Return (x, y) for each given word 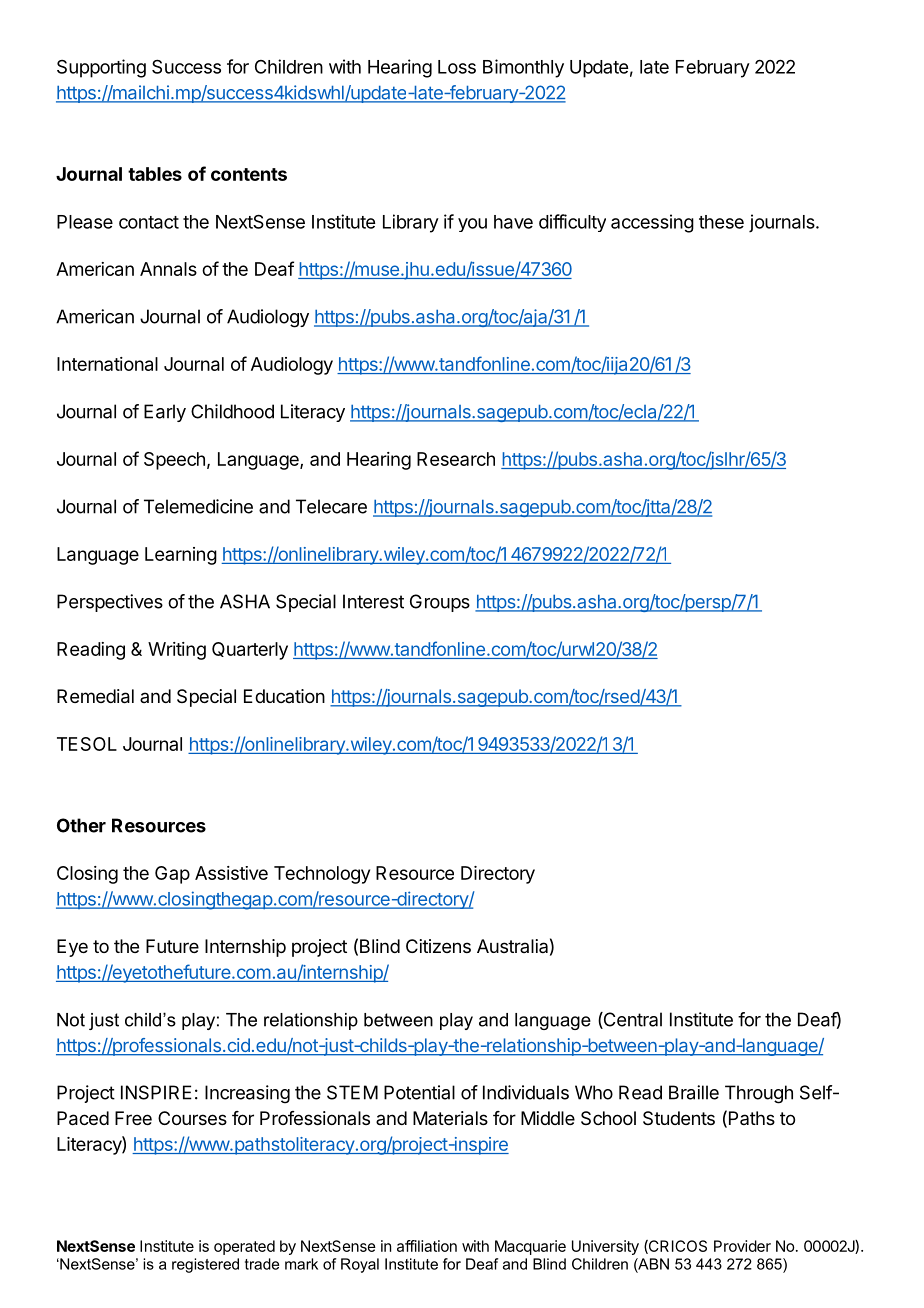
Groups (440, 603)
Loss (457, 67)
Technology (322, 875)
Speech (174, 461)
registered (205, 1265)
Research (456, 459)
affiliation (427, 1246)
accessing (652, 223)
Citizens (438, 946)
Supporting (101, 68)
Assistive (231, 873)
